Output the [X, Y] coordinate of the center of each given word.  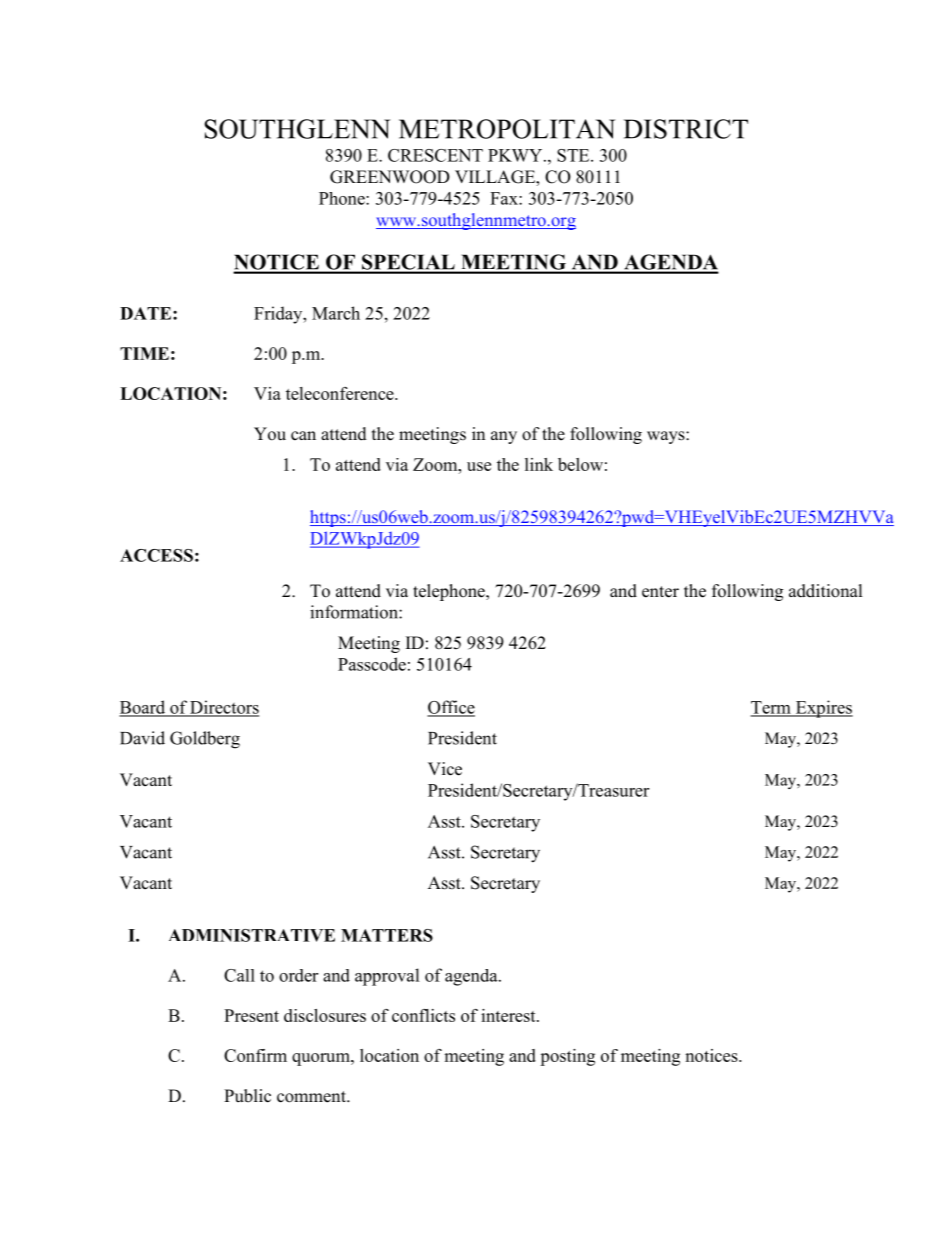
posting [567, 1057]
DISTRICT [686, 129]
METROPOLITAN [507, 129]
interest [509, 1015]
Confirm [255, 1055]
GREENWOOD [390, 177]
